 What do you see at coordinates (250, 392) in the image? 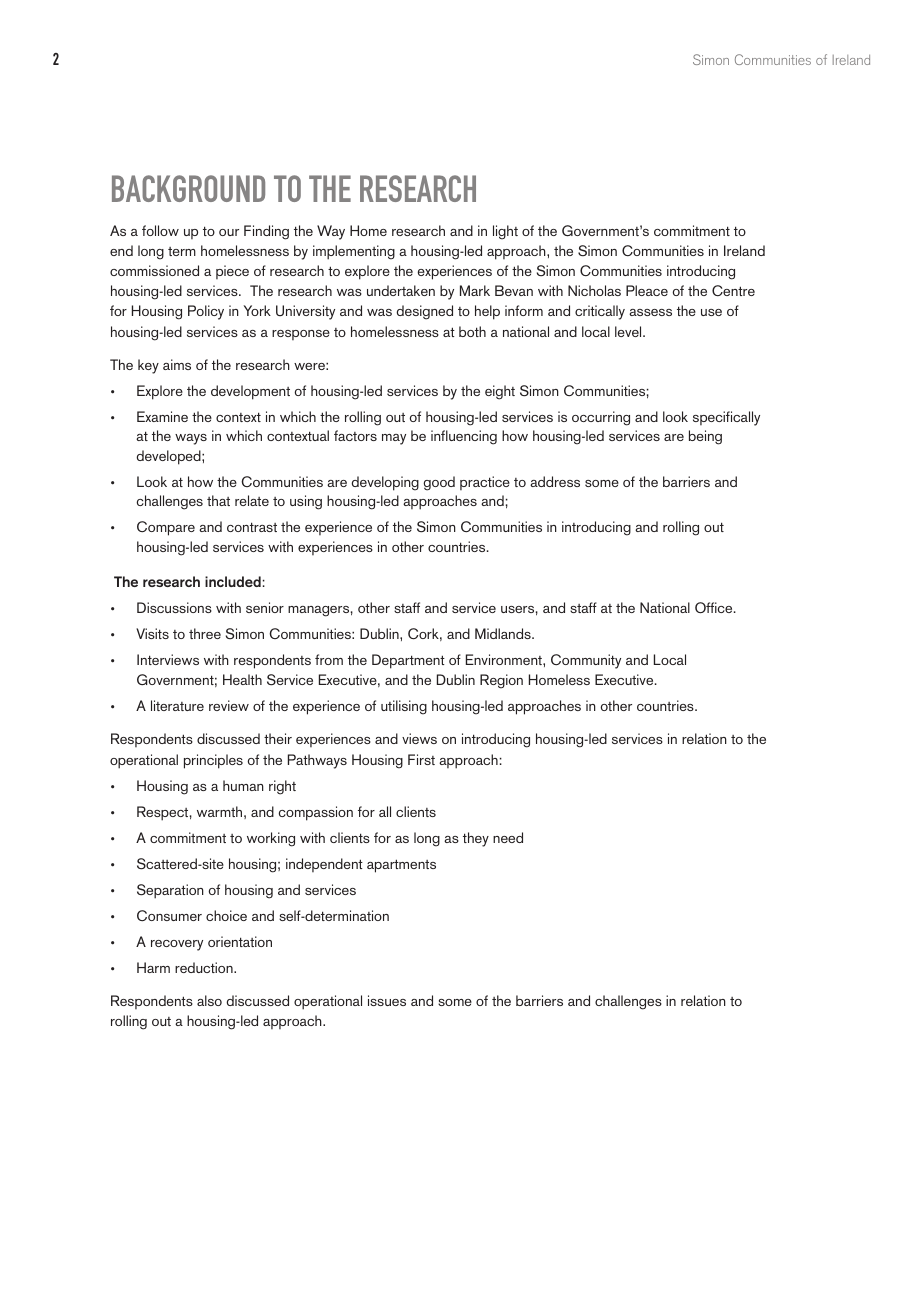
I see `development` at bounding box center [250, 392].
